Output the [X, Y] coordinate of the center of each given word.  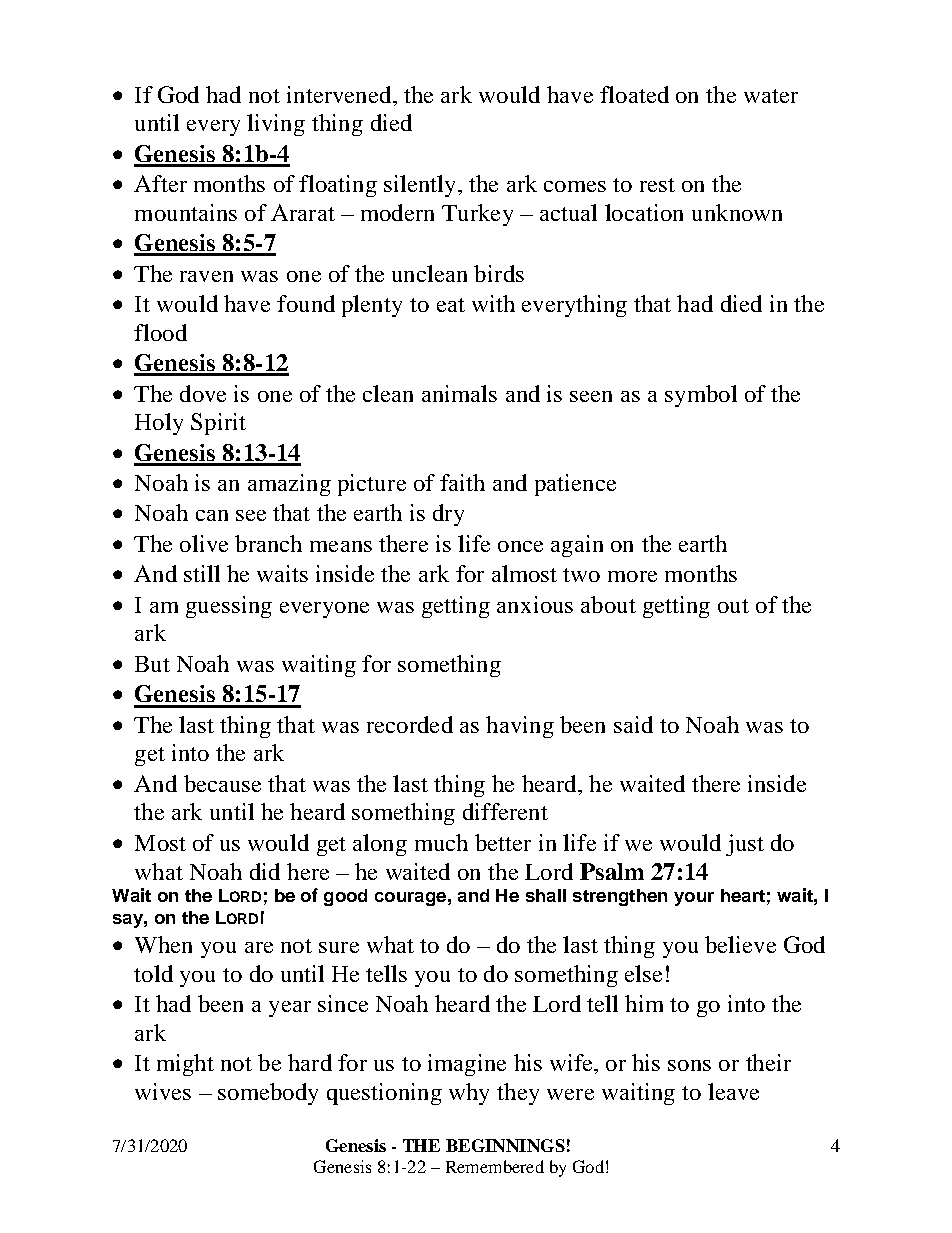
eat [451, 305]
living [276, 125]
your [694, 899]
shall [546, 895]
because [222, 783]
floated [634, 94]
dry [448, 515]
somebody [268, 1094]
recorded [410, 724]
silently [419, 186]
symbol [701, 396]
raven [206, 276]
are [259, 947]
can [212, 515]
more [632, 576]
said [633, 724]
